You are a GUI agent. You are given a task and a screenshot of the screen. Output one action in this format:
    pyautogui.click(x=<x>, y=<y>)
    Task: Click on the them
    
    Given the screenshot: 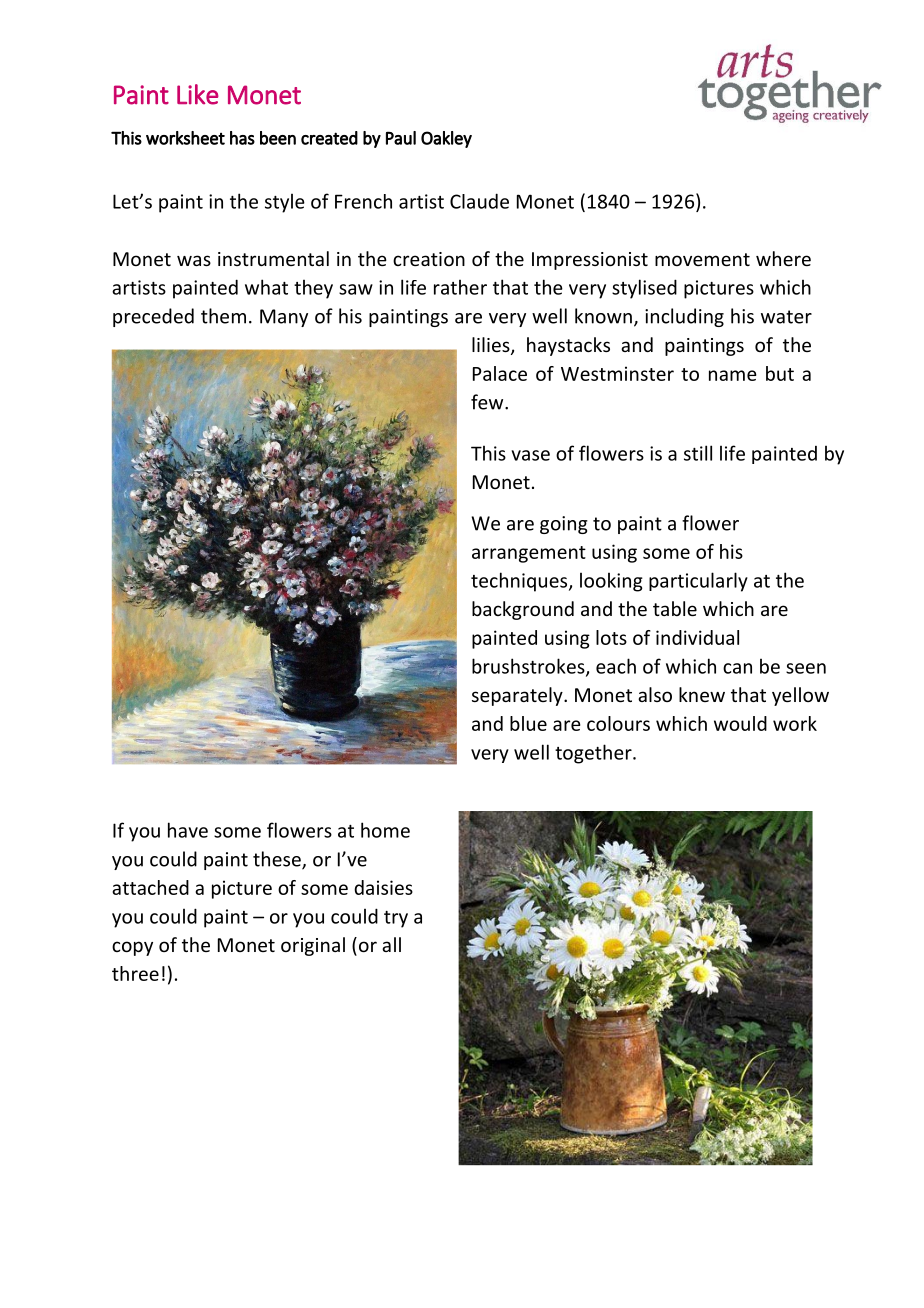 What is the action you would take?
    pyautogui.click(x=223, y=316)
